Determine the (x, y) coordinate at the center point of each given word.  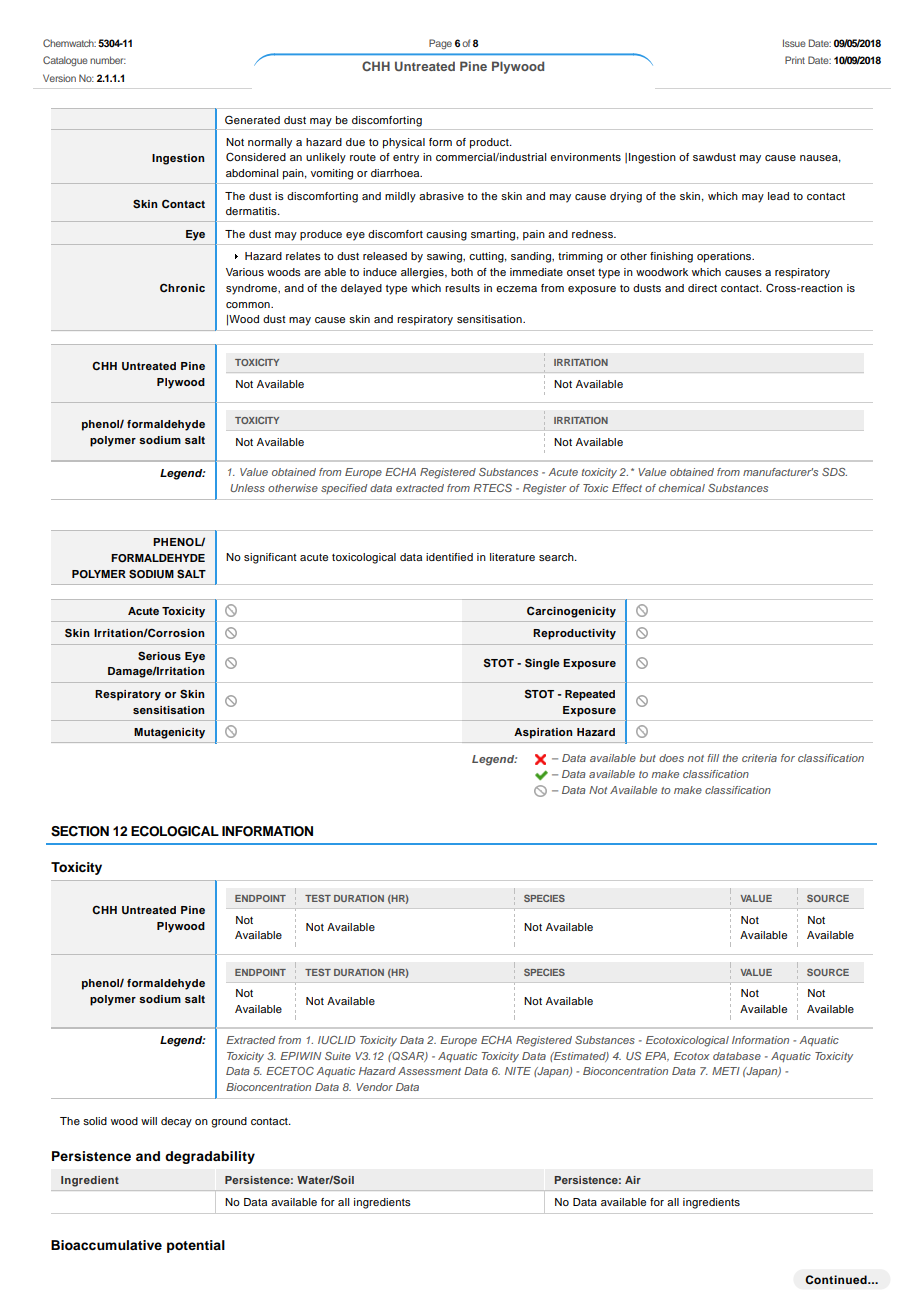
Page (440, 44)
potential (196, 1246)
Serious (159, 656)
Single (542, 664)
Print (795, 60)
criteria (759, 758)
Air (633, 1180)
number (108, 60)
